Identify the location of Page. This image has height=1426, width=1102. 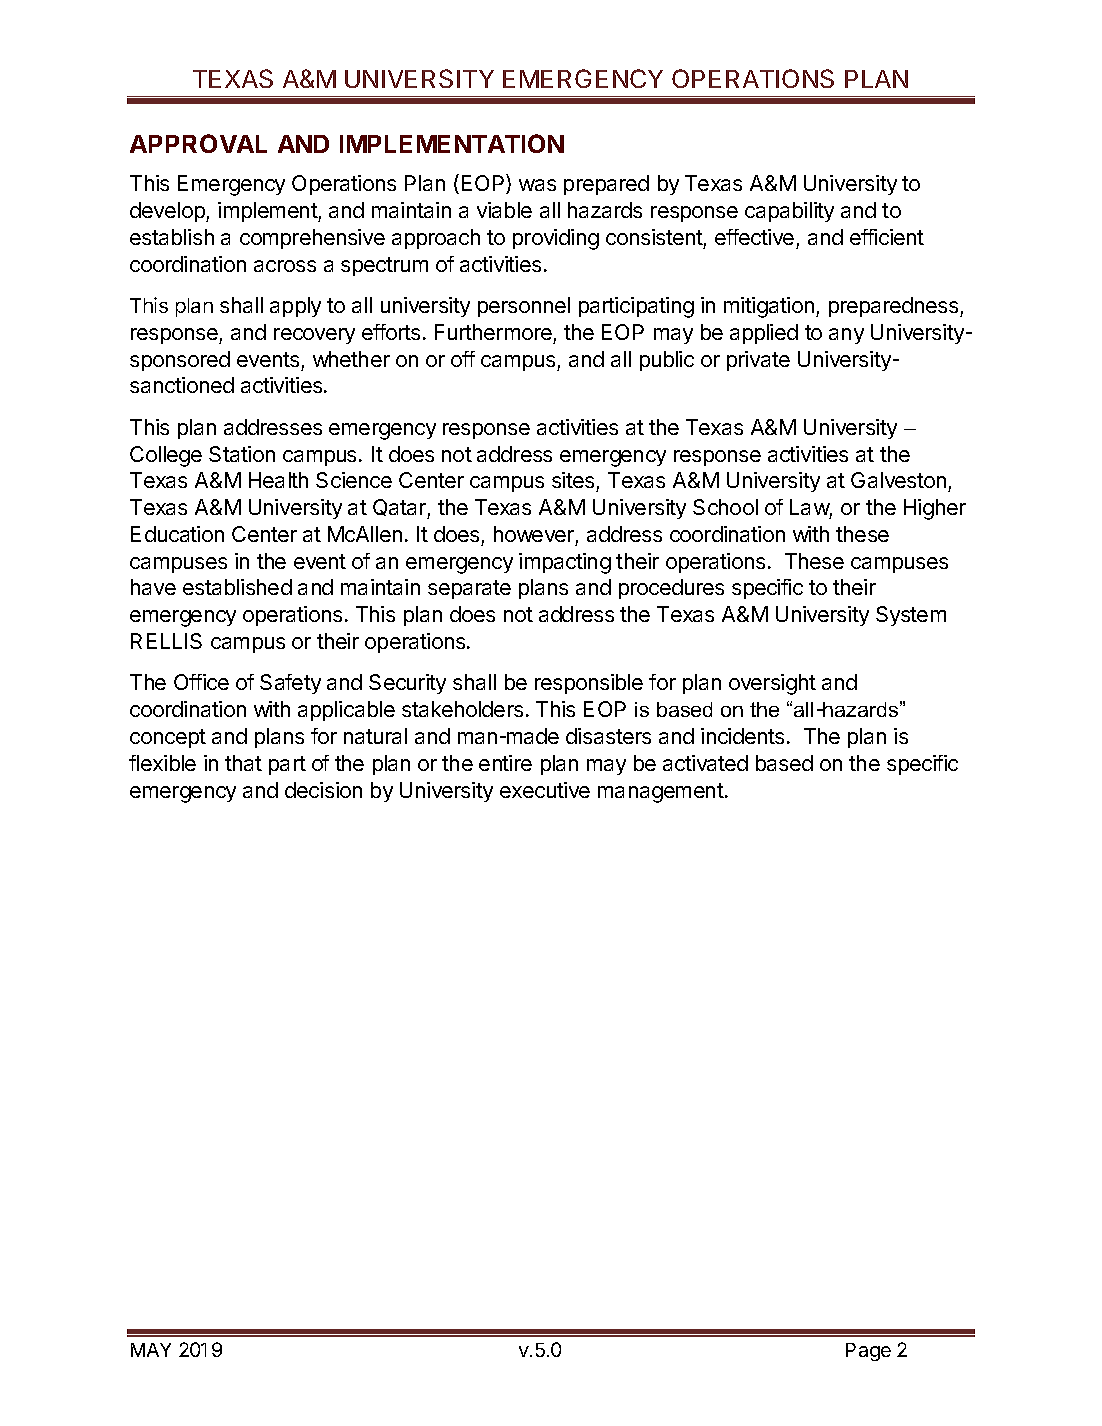
(868, 1352).
